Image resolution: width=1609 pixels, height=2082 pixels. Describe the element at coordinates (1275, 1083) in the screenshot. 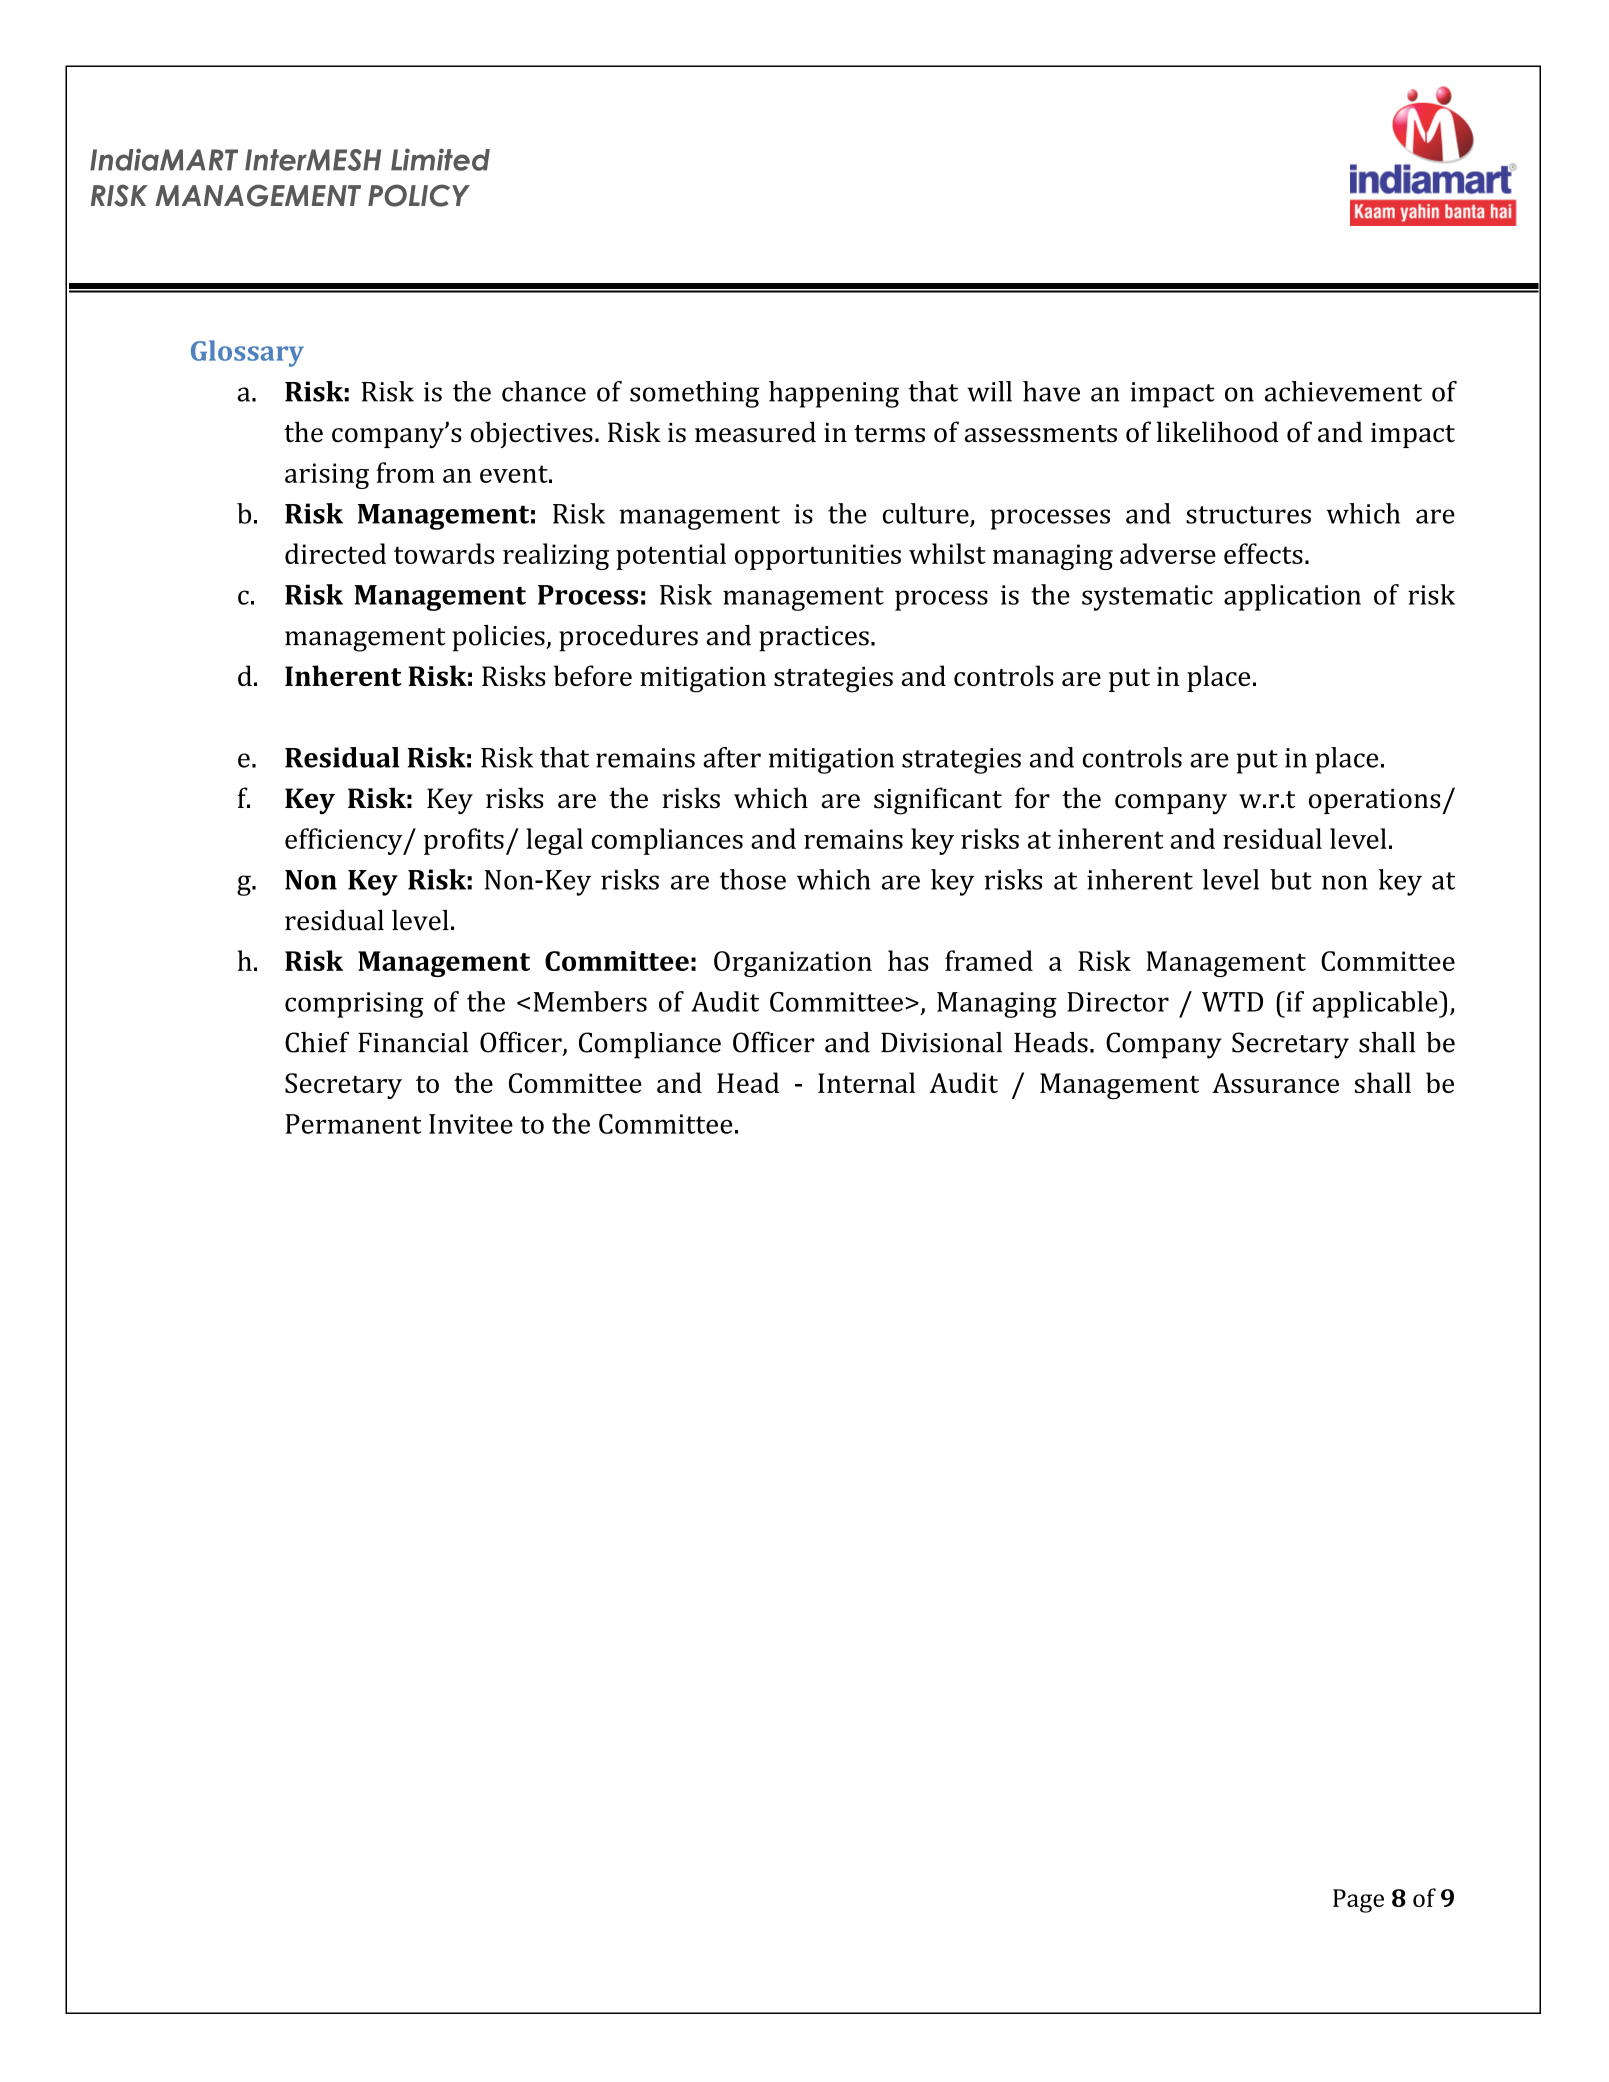

I see `Assurance` at that location.
